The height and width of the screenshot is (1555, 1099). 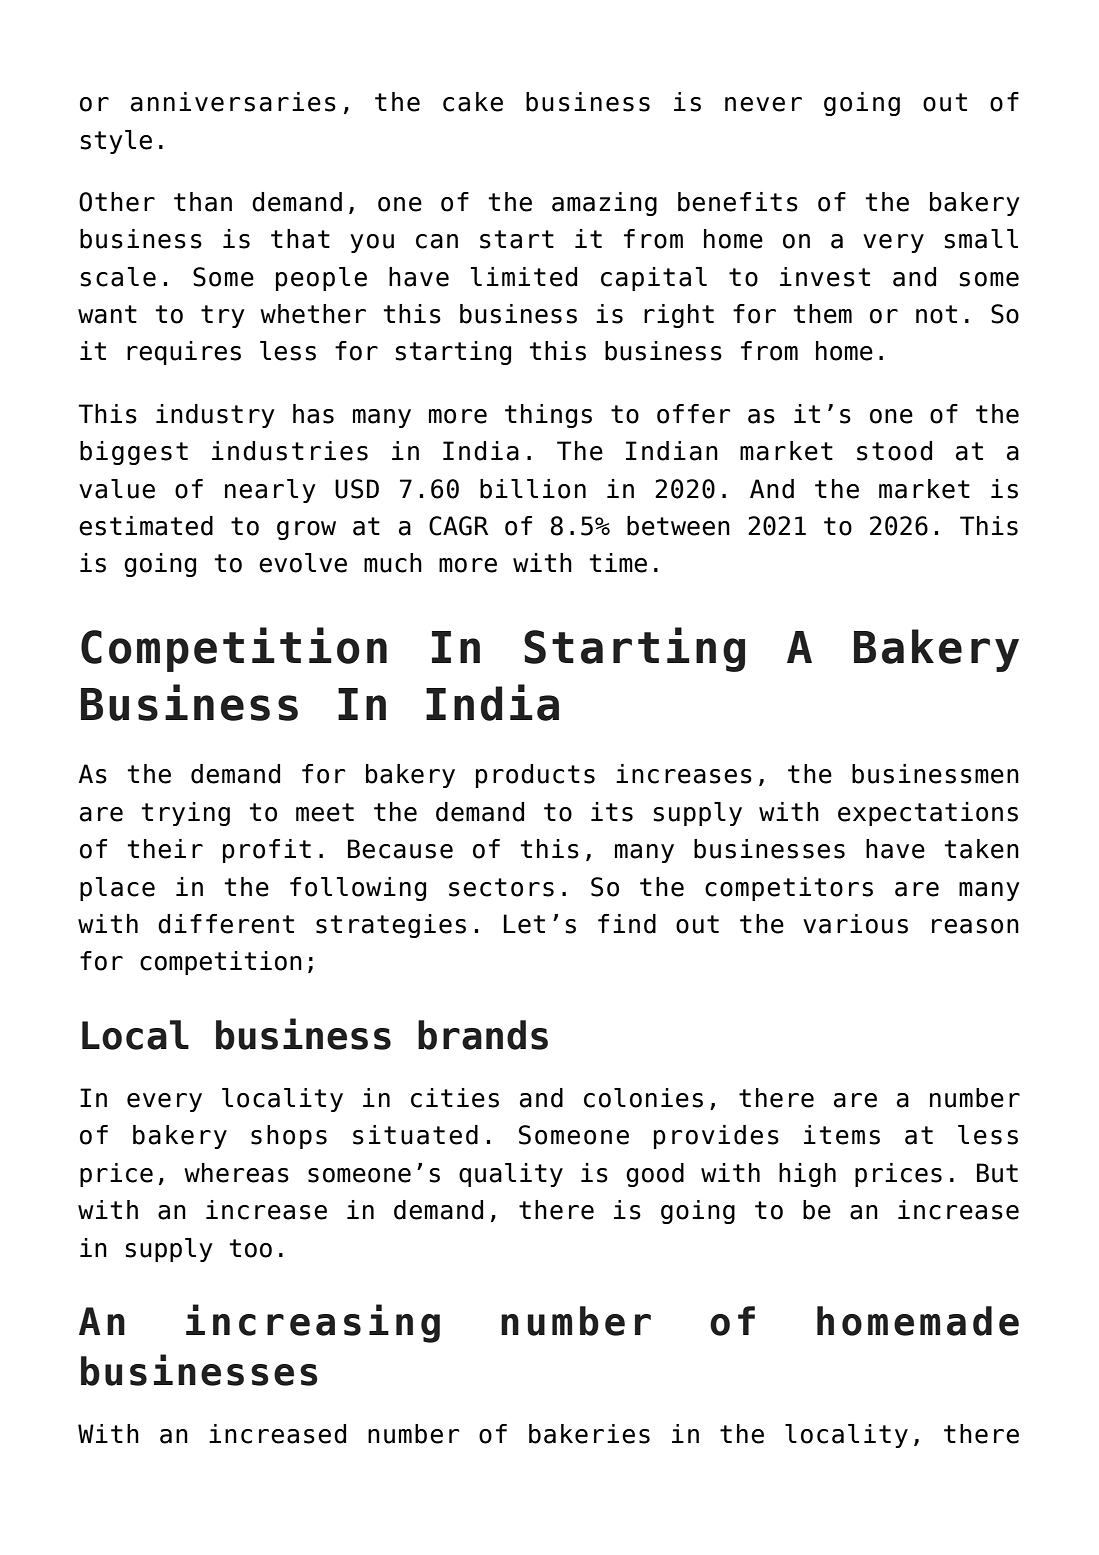 What do you see at coordinates (535, 776) in the screenshot?
I see `products` at bounding box center [535, 776].
